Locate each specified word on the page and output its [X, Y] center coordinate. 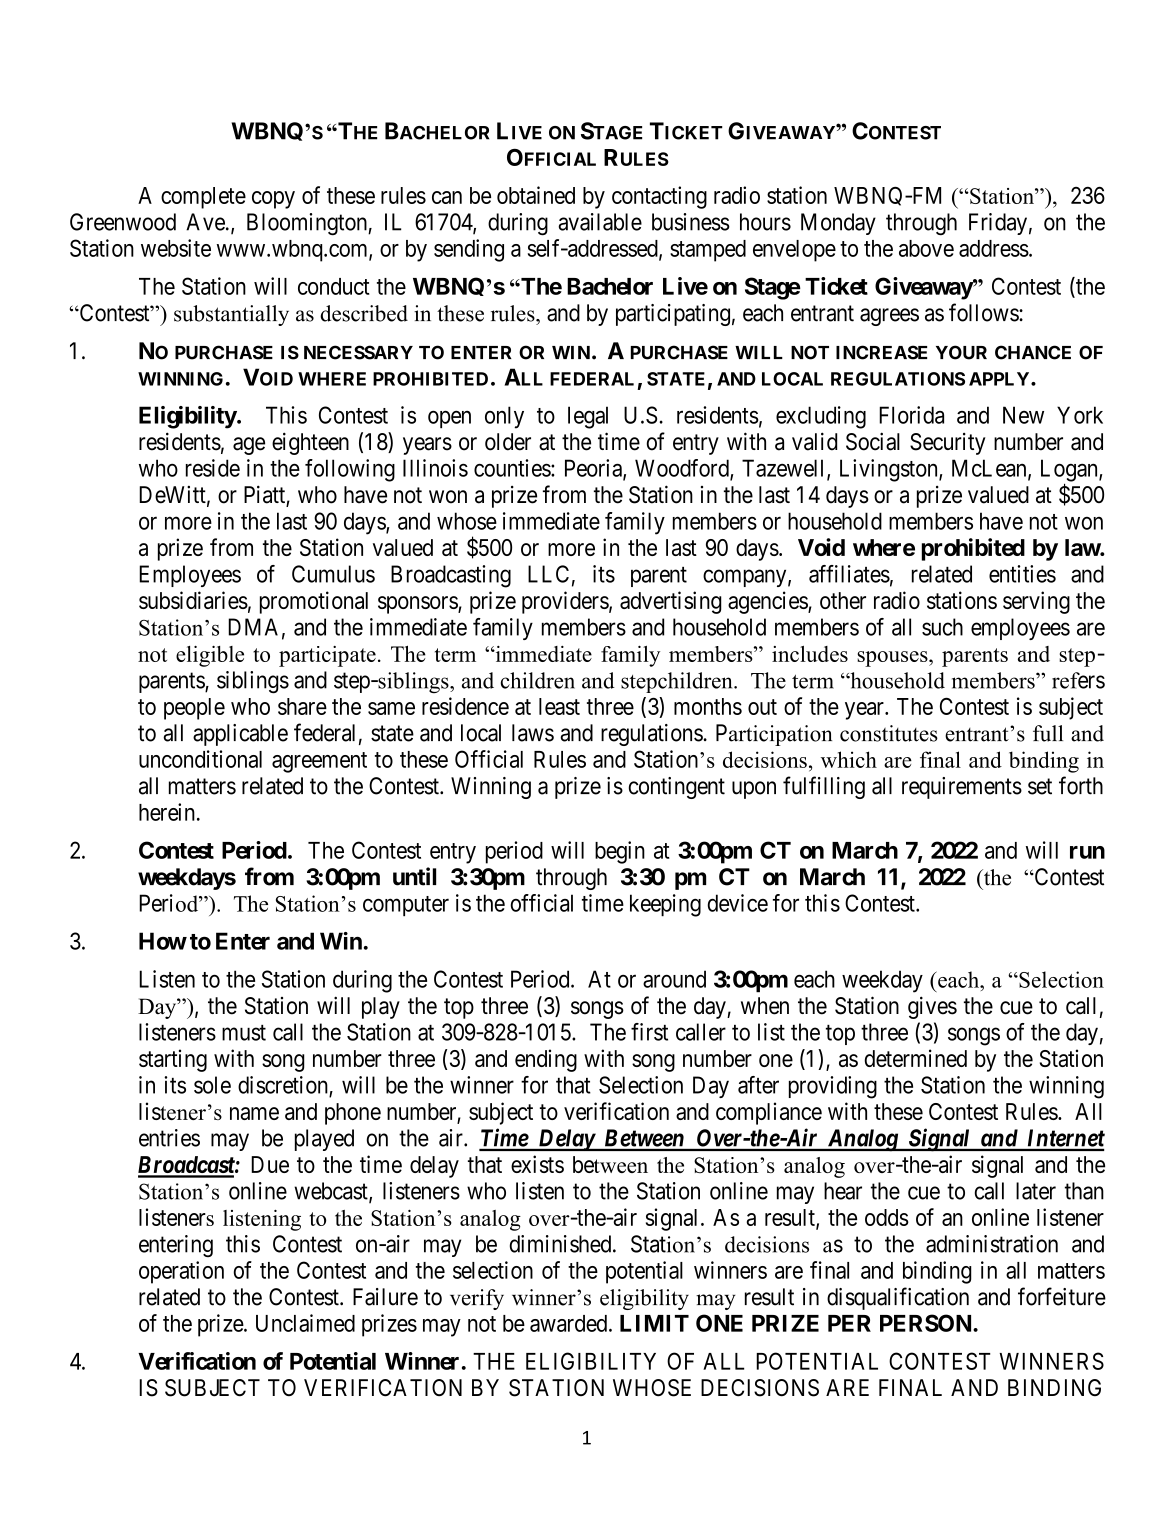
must [244, 1033]
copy [273, 200]
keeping [665, 905]
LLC [548, 574]
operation [181, 1272]
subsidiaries [193, 600]
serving [1036, 602]
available [600, 222]
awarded [570, 1323]
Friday [998, 224]
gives [932, 1007]
